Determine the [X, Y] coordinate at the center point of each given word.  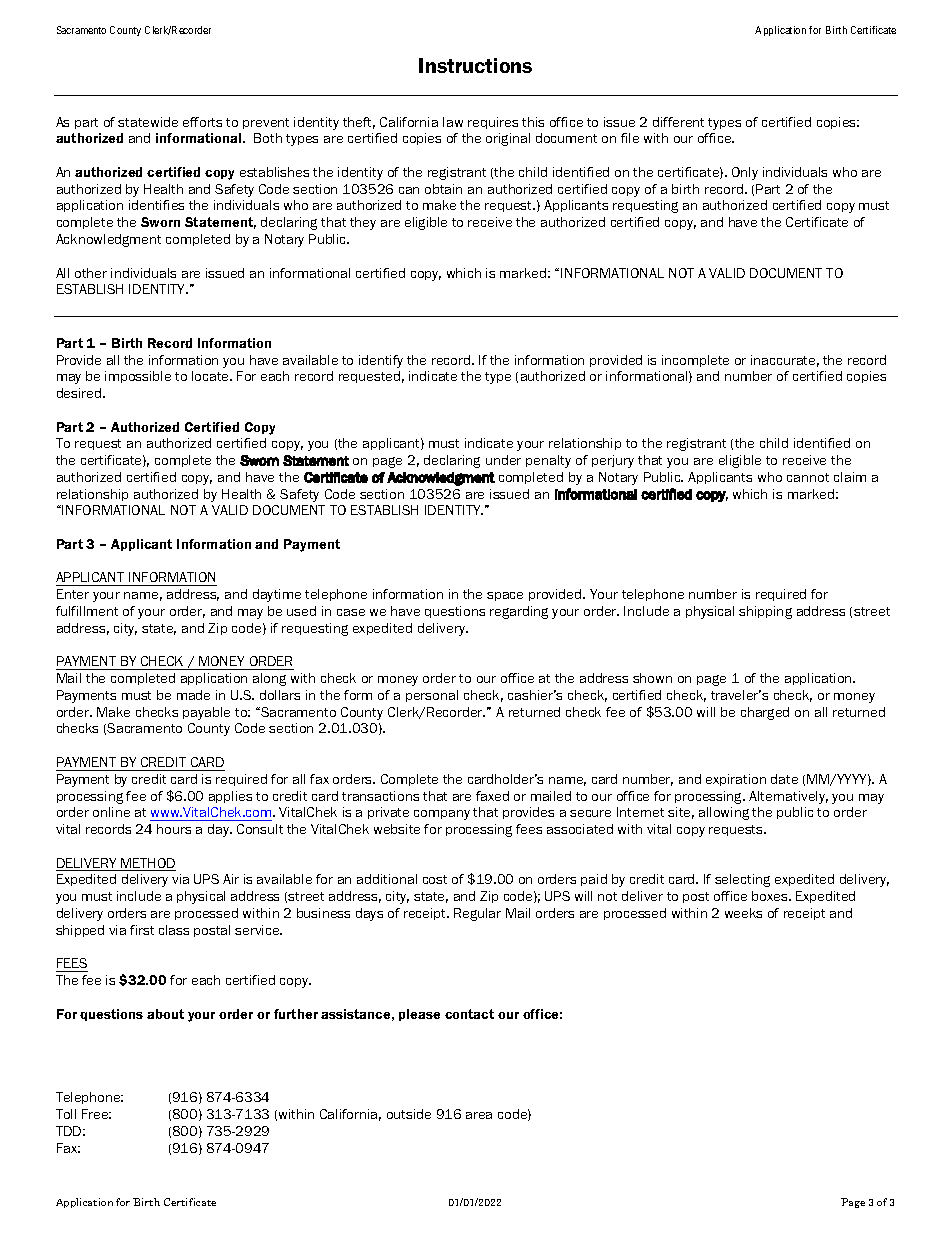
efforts [202, 122]
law [453, 122]
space [505, 596]
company [442, 815]
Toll [66, 1114]
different [678, 122]
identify [381, 361]
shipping [765, 612]
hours [174, 829]
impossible [138, 377]
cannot [808, 477]
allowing [724, 813]
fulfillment [87, 611]
